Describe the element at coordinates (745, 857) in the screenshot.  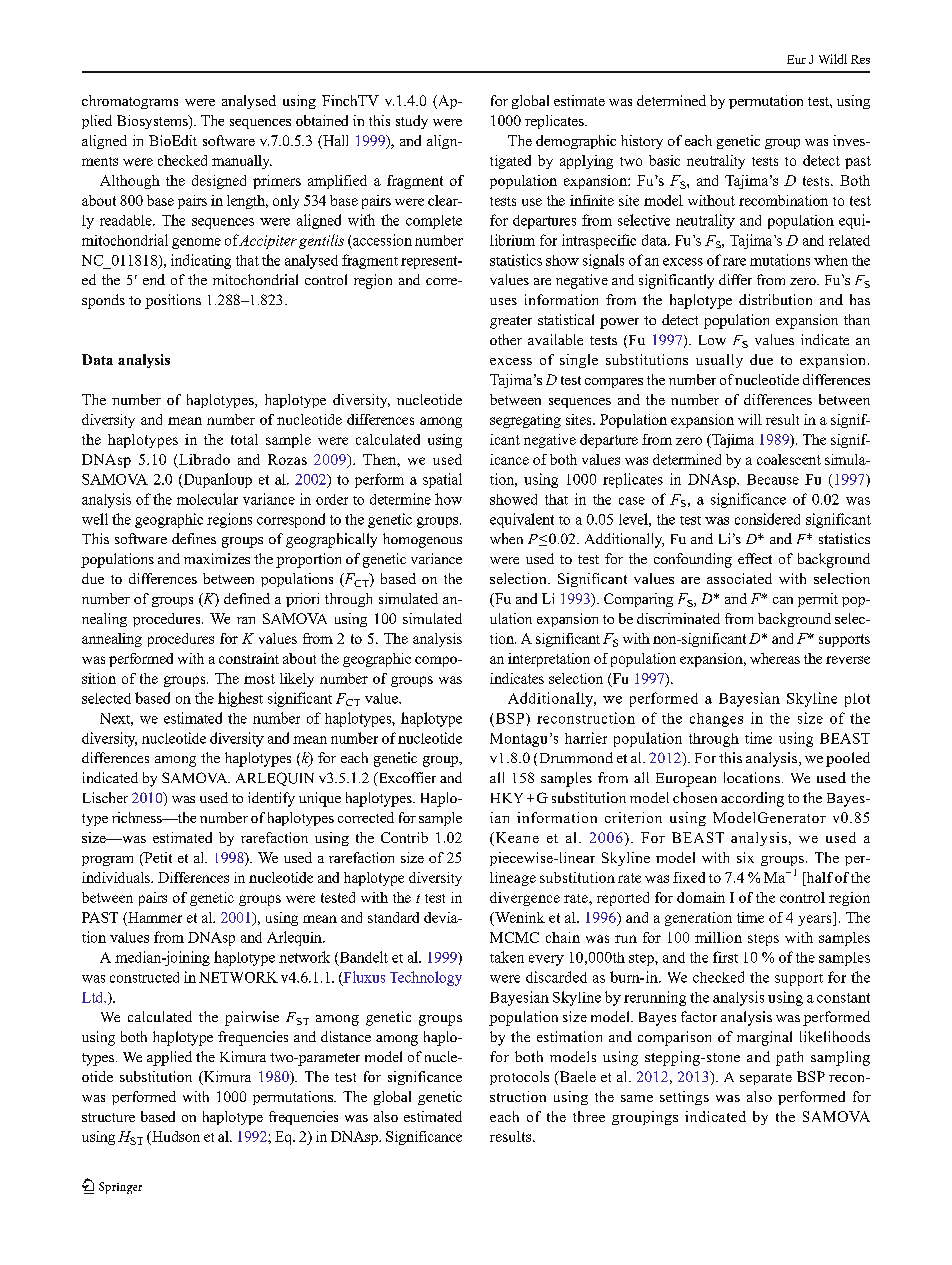
I see `six` at that location.
